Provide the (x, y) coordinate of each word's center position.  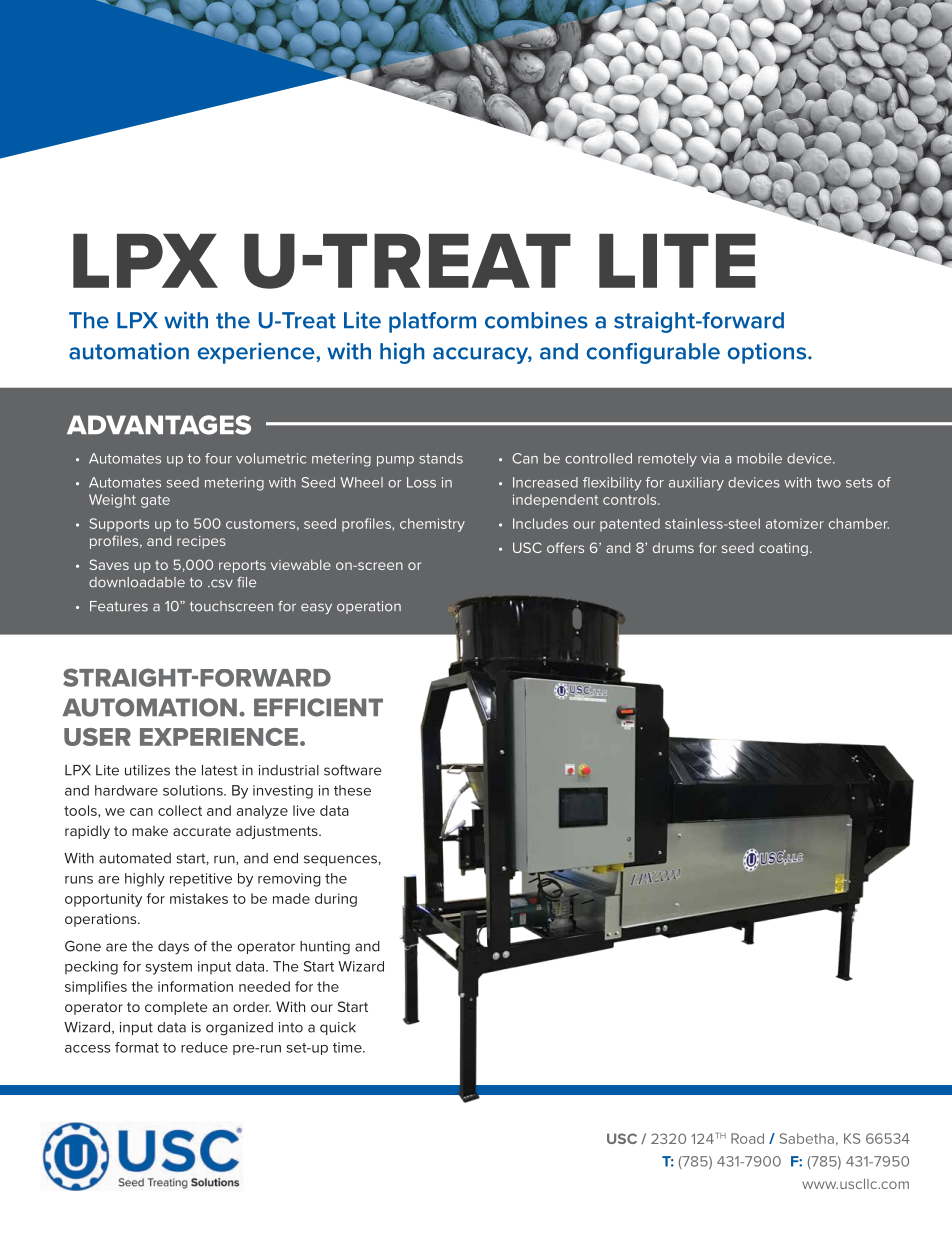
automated (135, 858)
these (352, 790)
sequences (340, 860)
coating (783, 549)
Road (747, 1138)
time (348, 1047)
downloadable (137, 582)
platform (432, 322)
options (768, 353)
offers (565, 547)
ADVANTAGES (159, 425)
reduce (204, 1047)
